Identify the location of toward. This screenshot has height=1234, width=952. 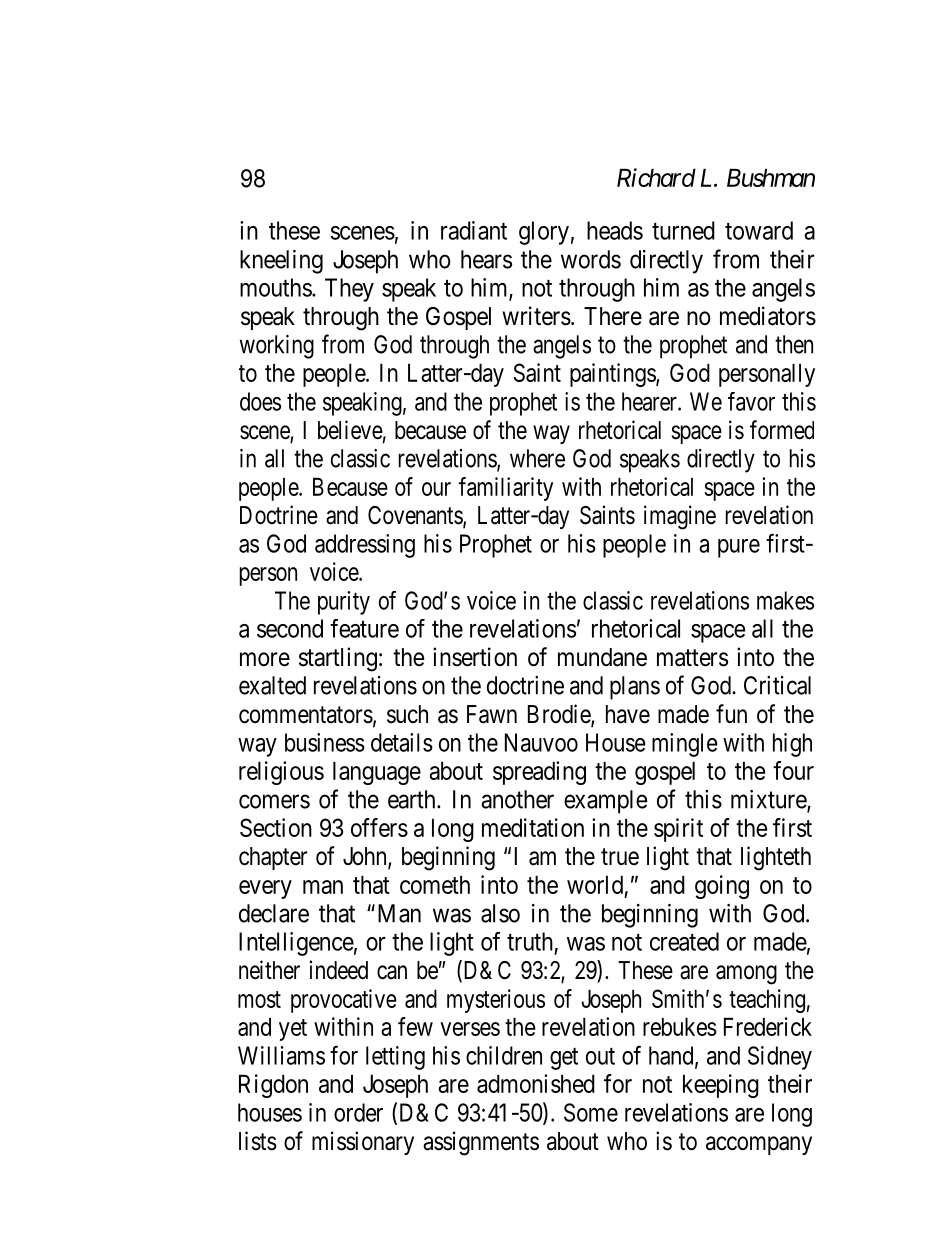
(759, 230).
